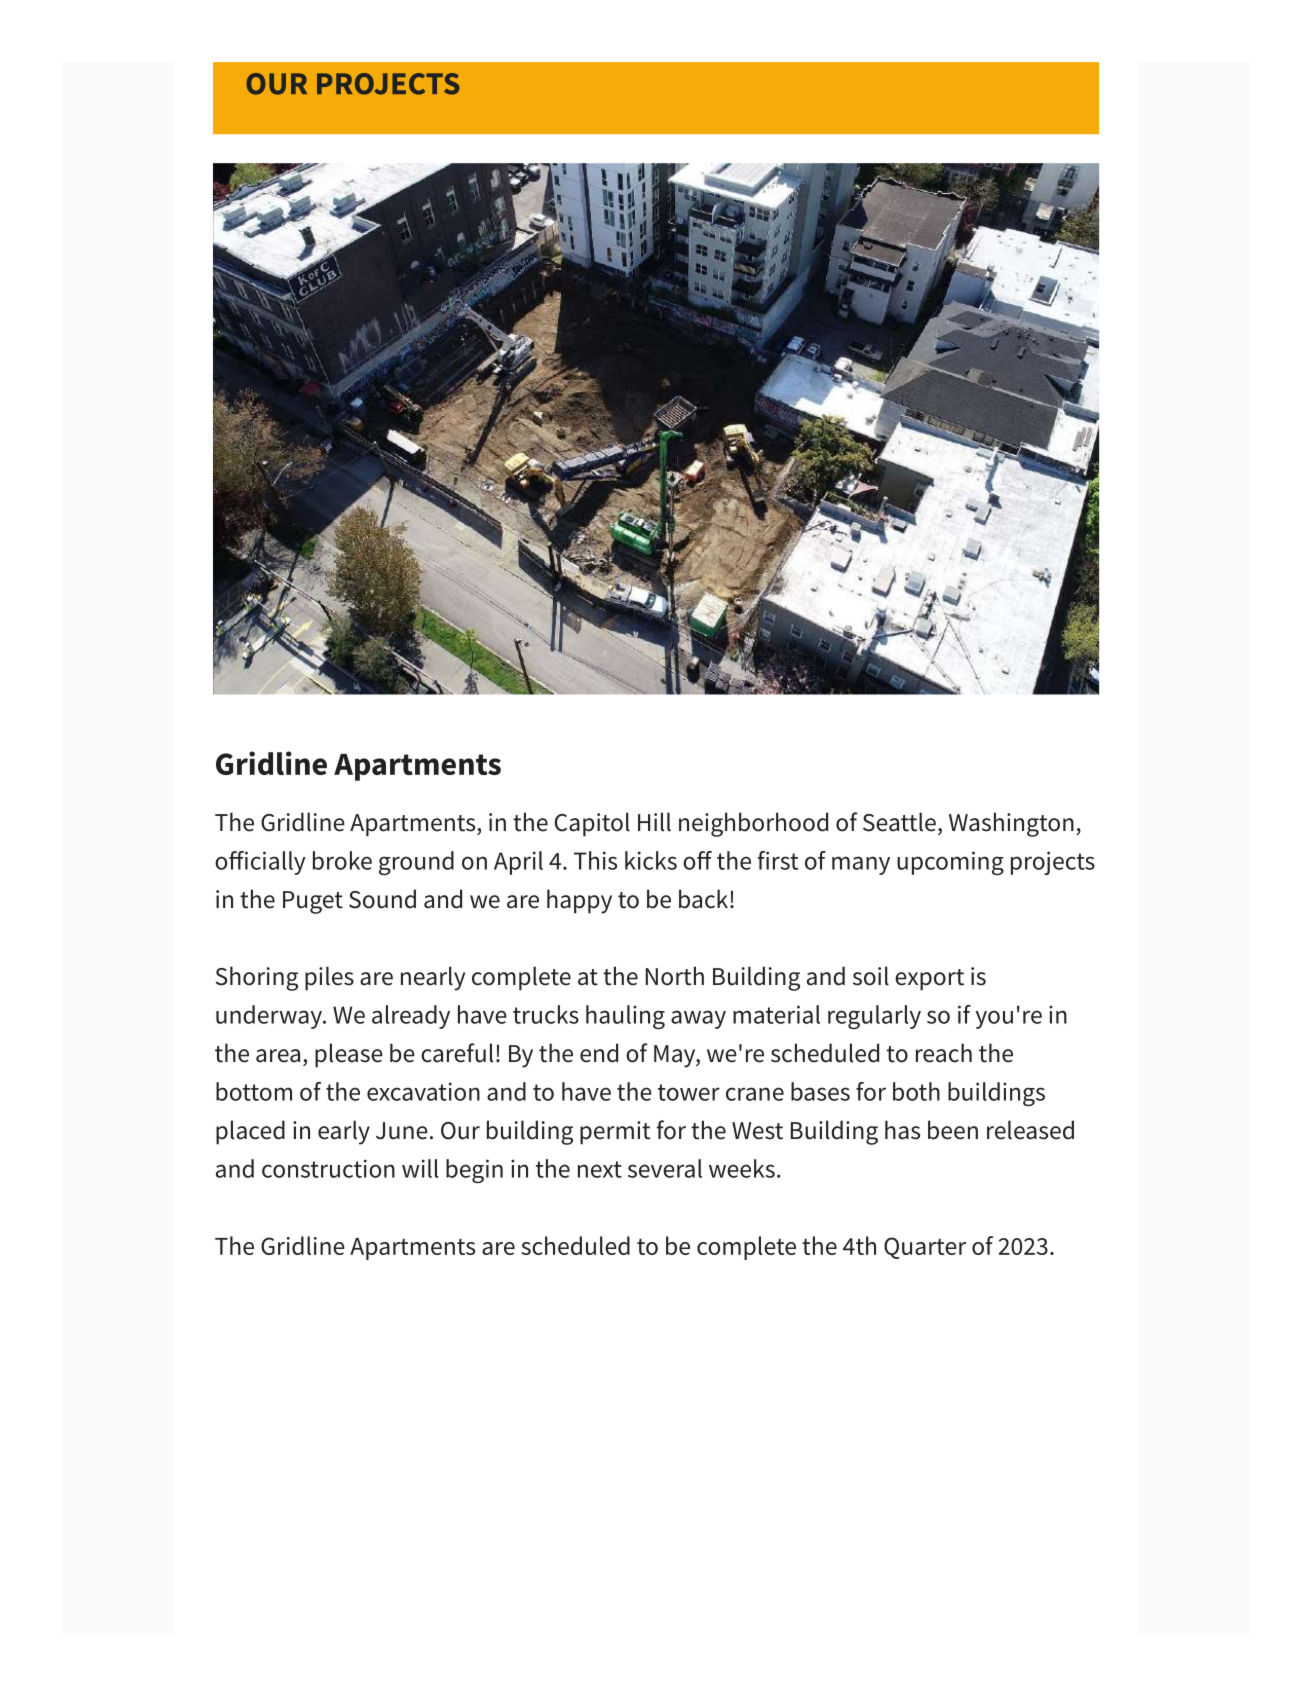 Image resolution: width=1310 pixels, height=1695 pixels. Describe the element at coordinates (349, 1055) in the screenshot. I see `please` at that location.
